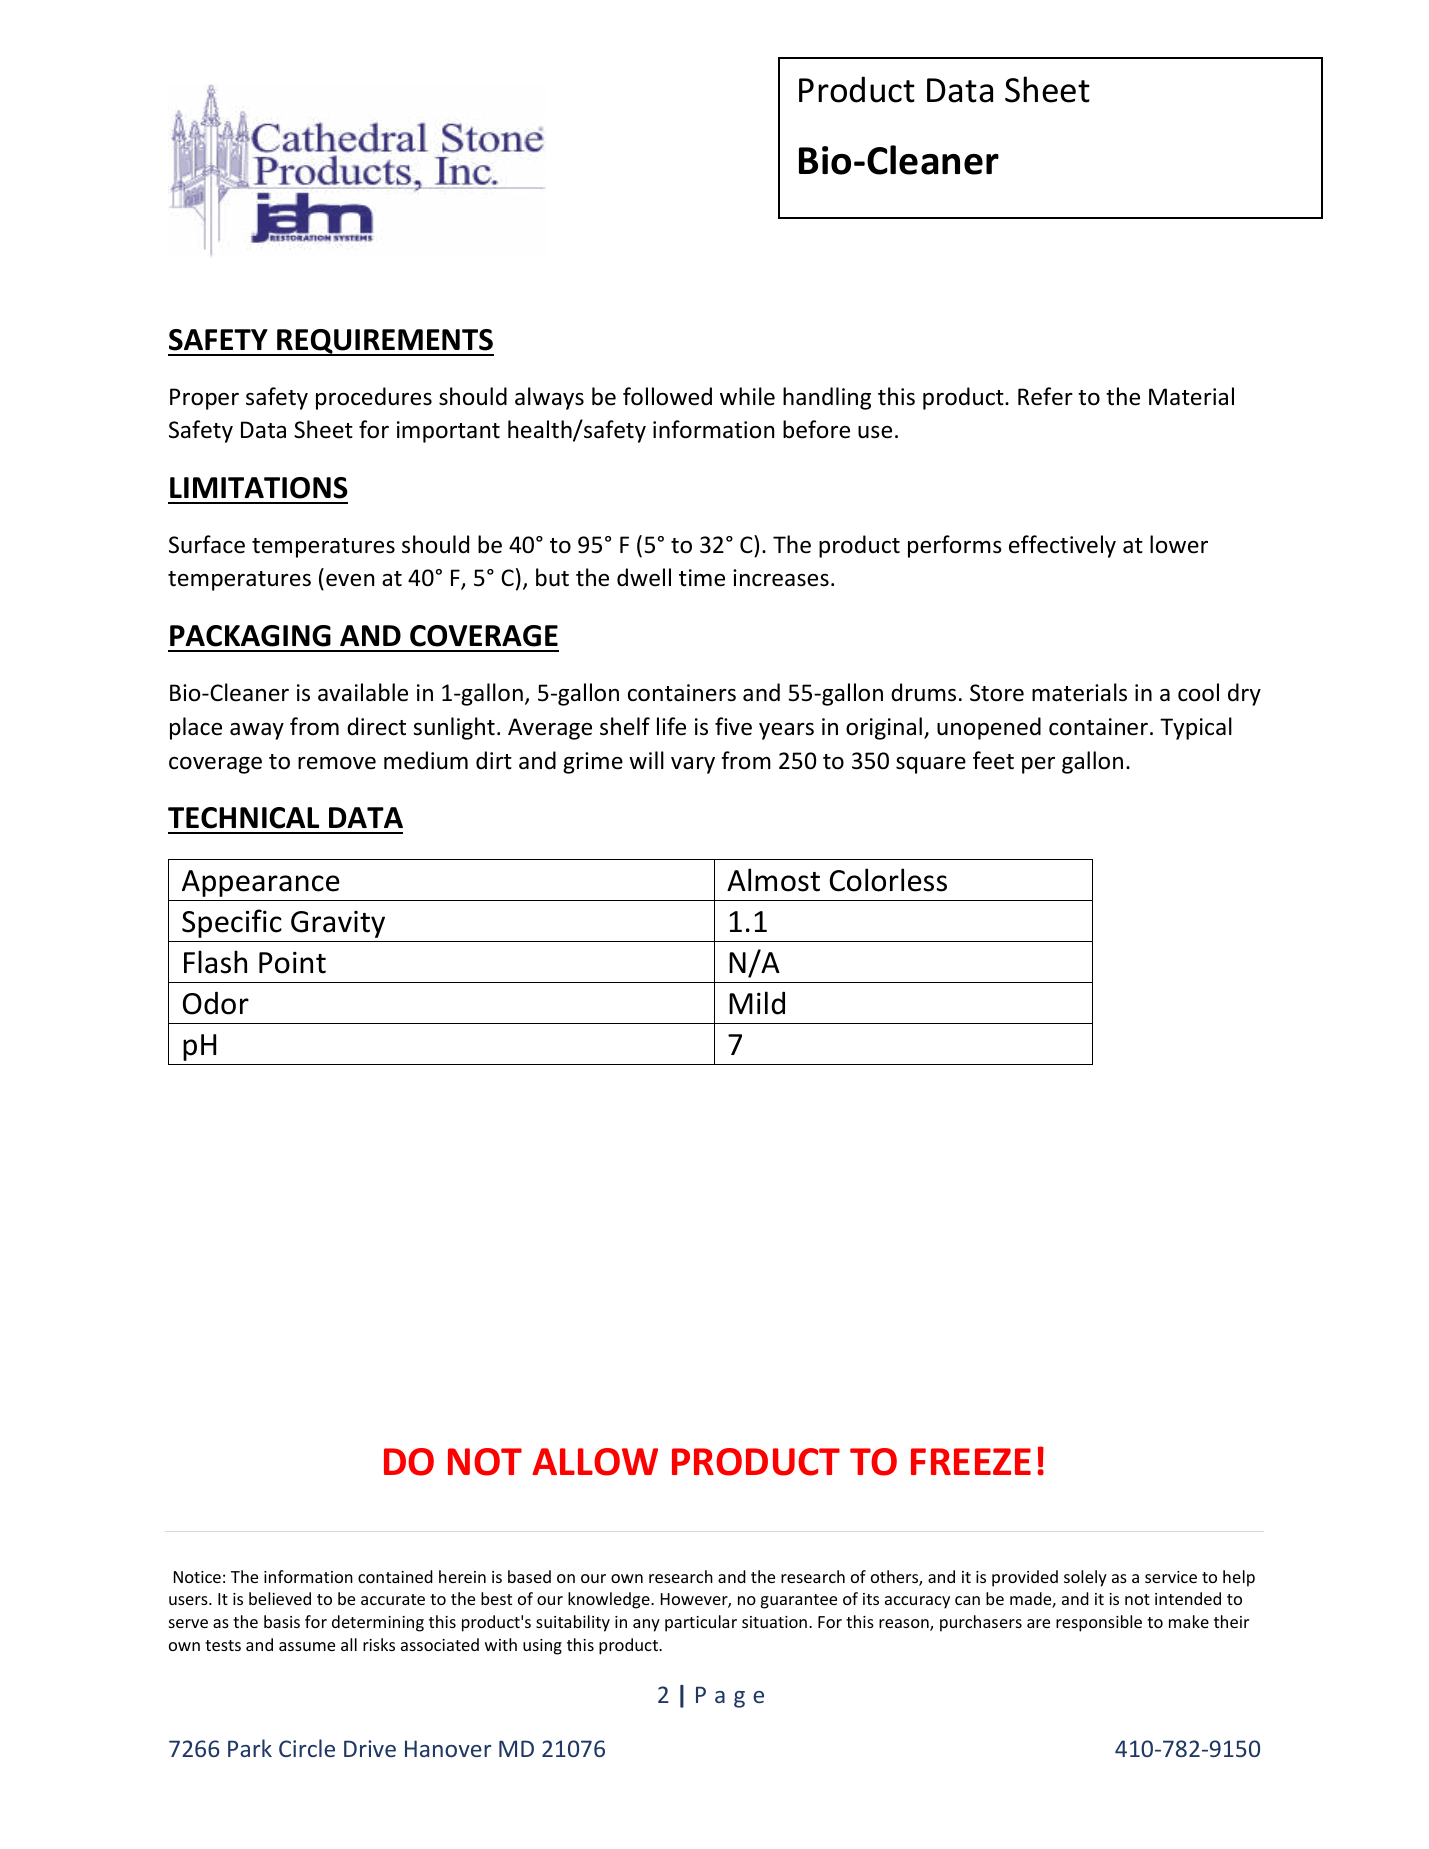  What do you see at coordinates (363, 692) in the image?
I see `available` at bounding box center [363, 692].
